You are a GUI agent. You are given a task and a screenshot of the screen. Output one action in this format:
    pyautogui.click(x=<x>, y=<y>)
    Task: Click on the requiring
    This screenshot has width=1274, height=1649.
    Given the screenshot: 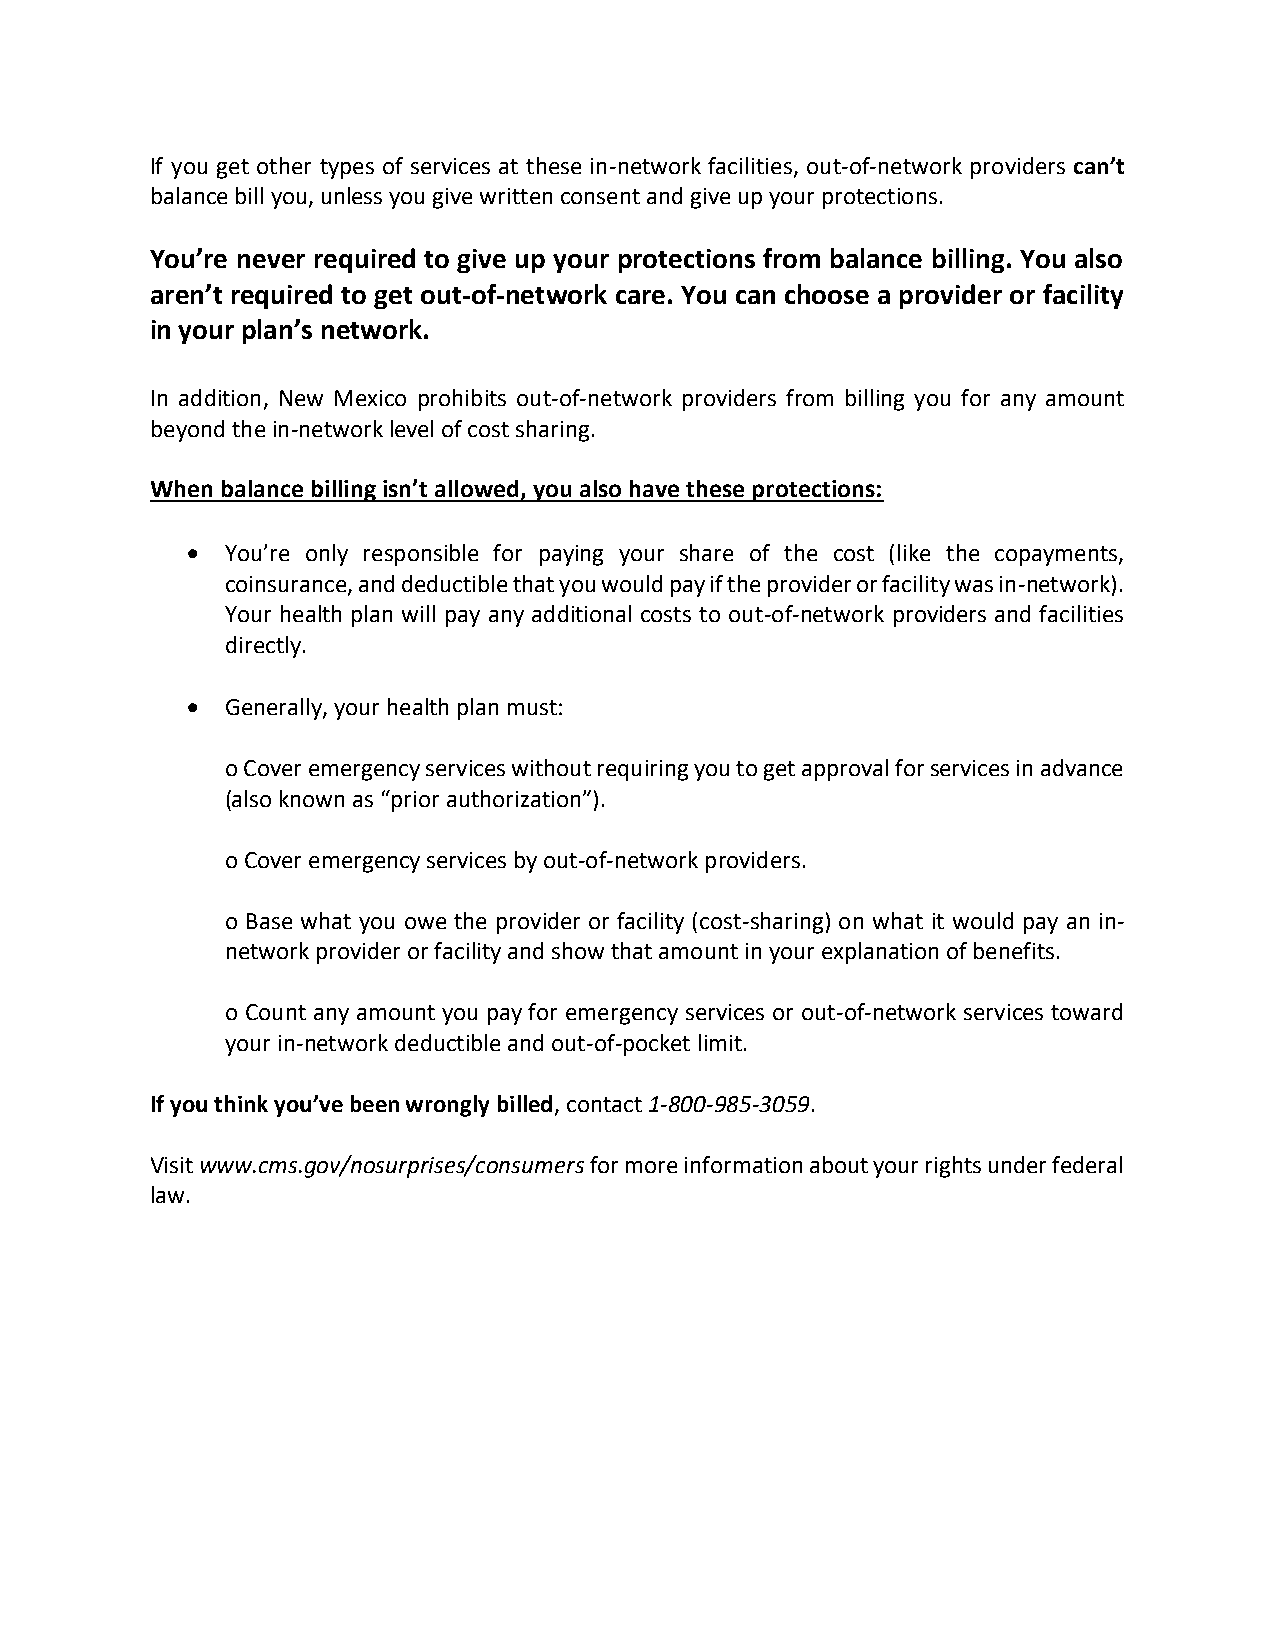 What is the action you would take?
    pyautogui.click(x=643, y=770)
